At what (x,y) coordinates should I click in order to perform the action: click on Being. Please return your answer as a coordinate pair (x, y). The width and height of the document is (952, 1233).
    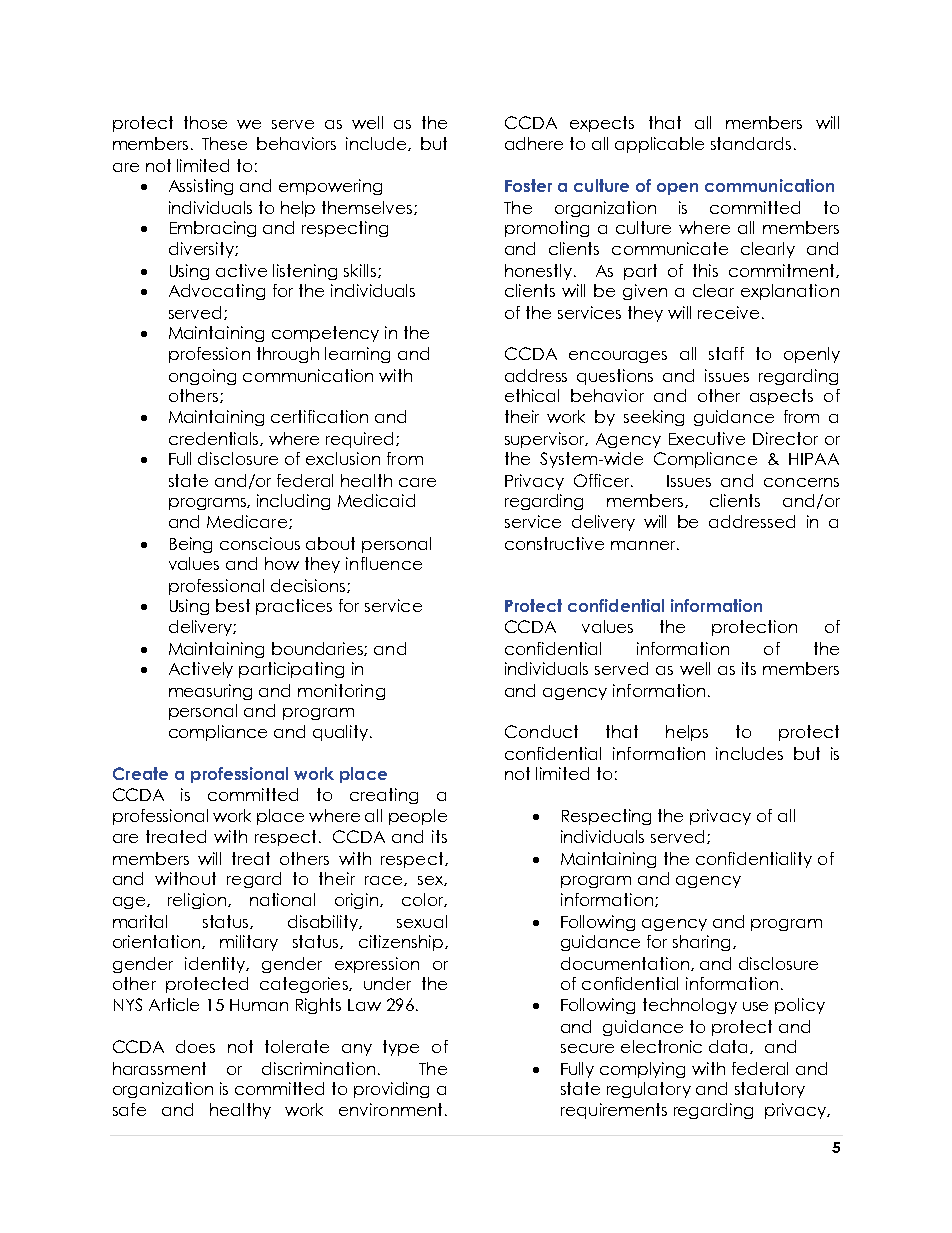
    Looking at the image, I should click on (191, 545).
